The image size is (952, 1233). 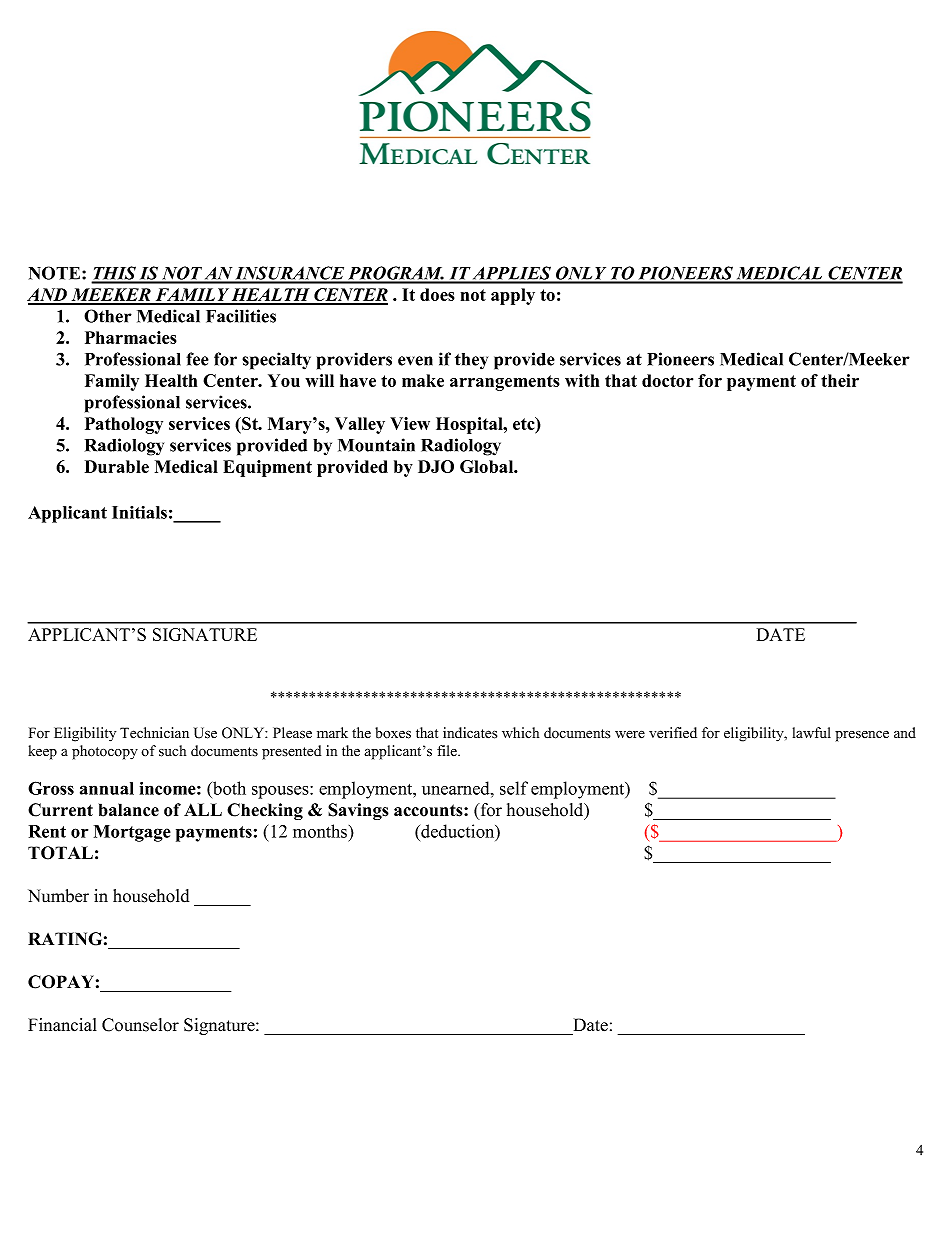 What do you see at coordinates (140, 1025) in the page?
I see `Counselor` at bounding box center [140, 1025].
